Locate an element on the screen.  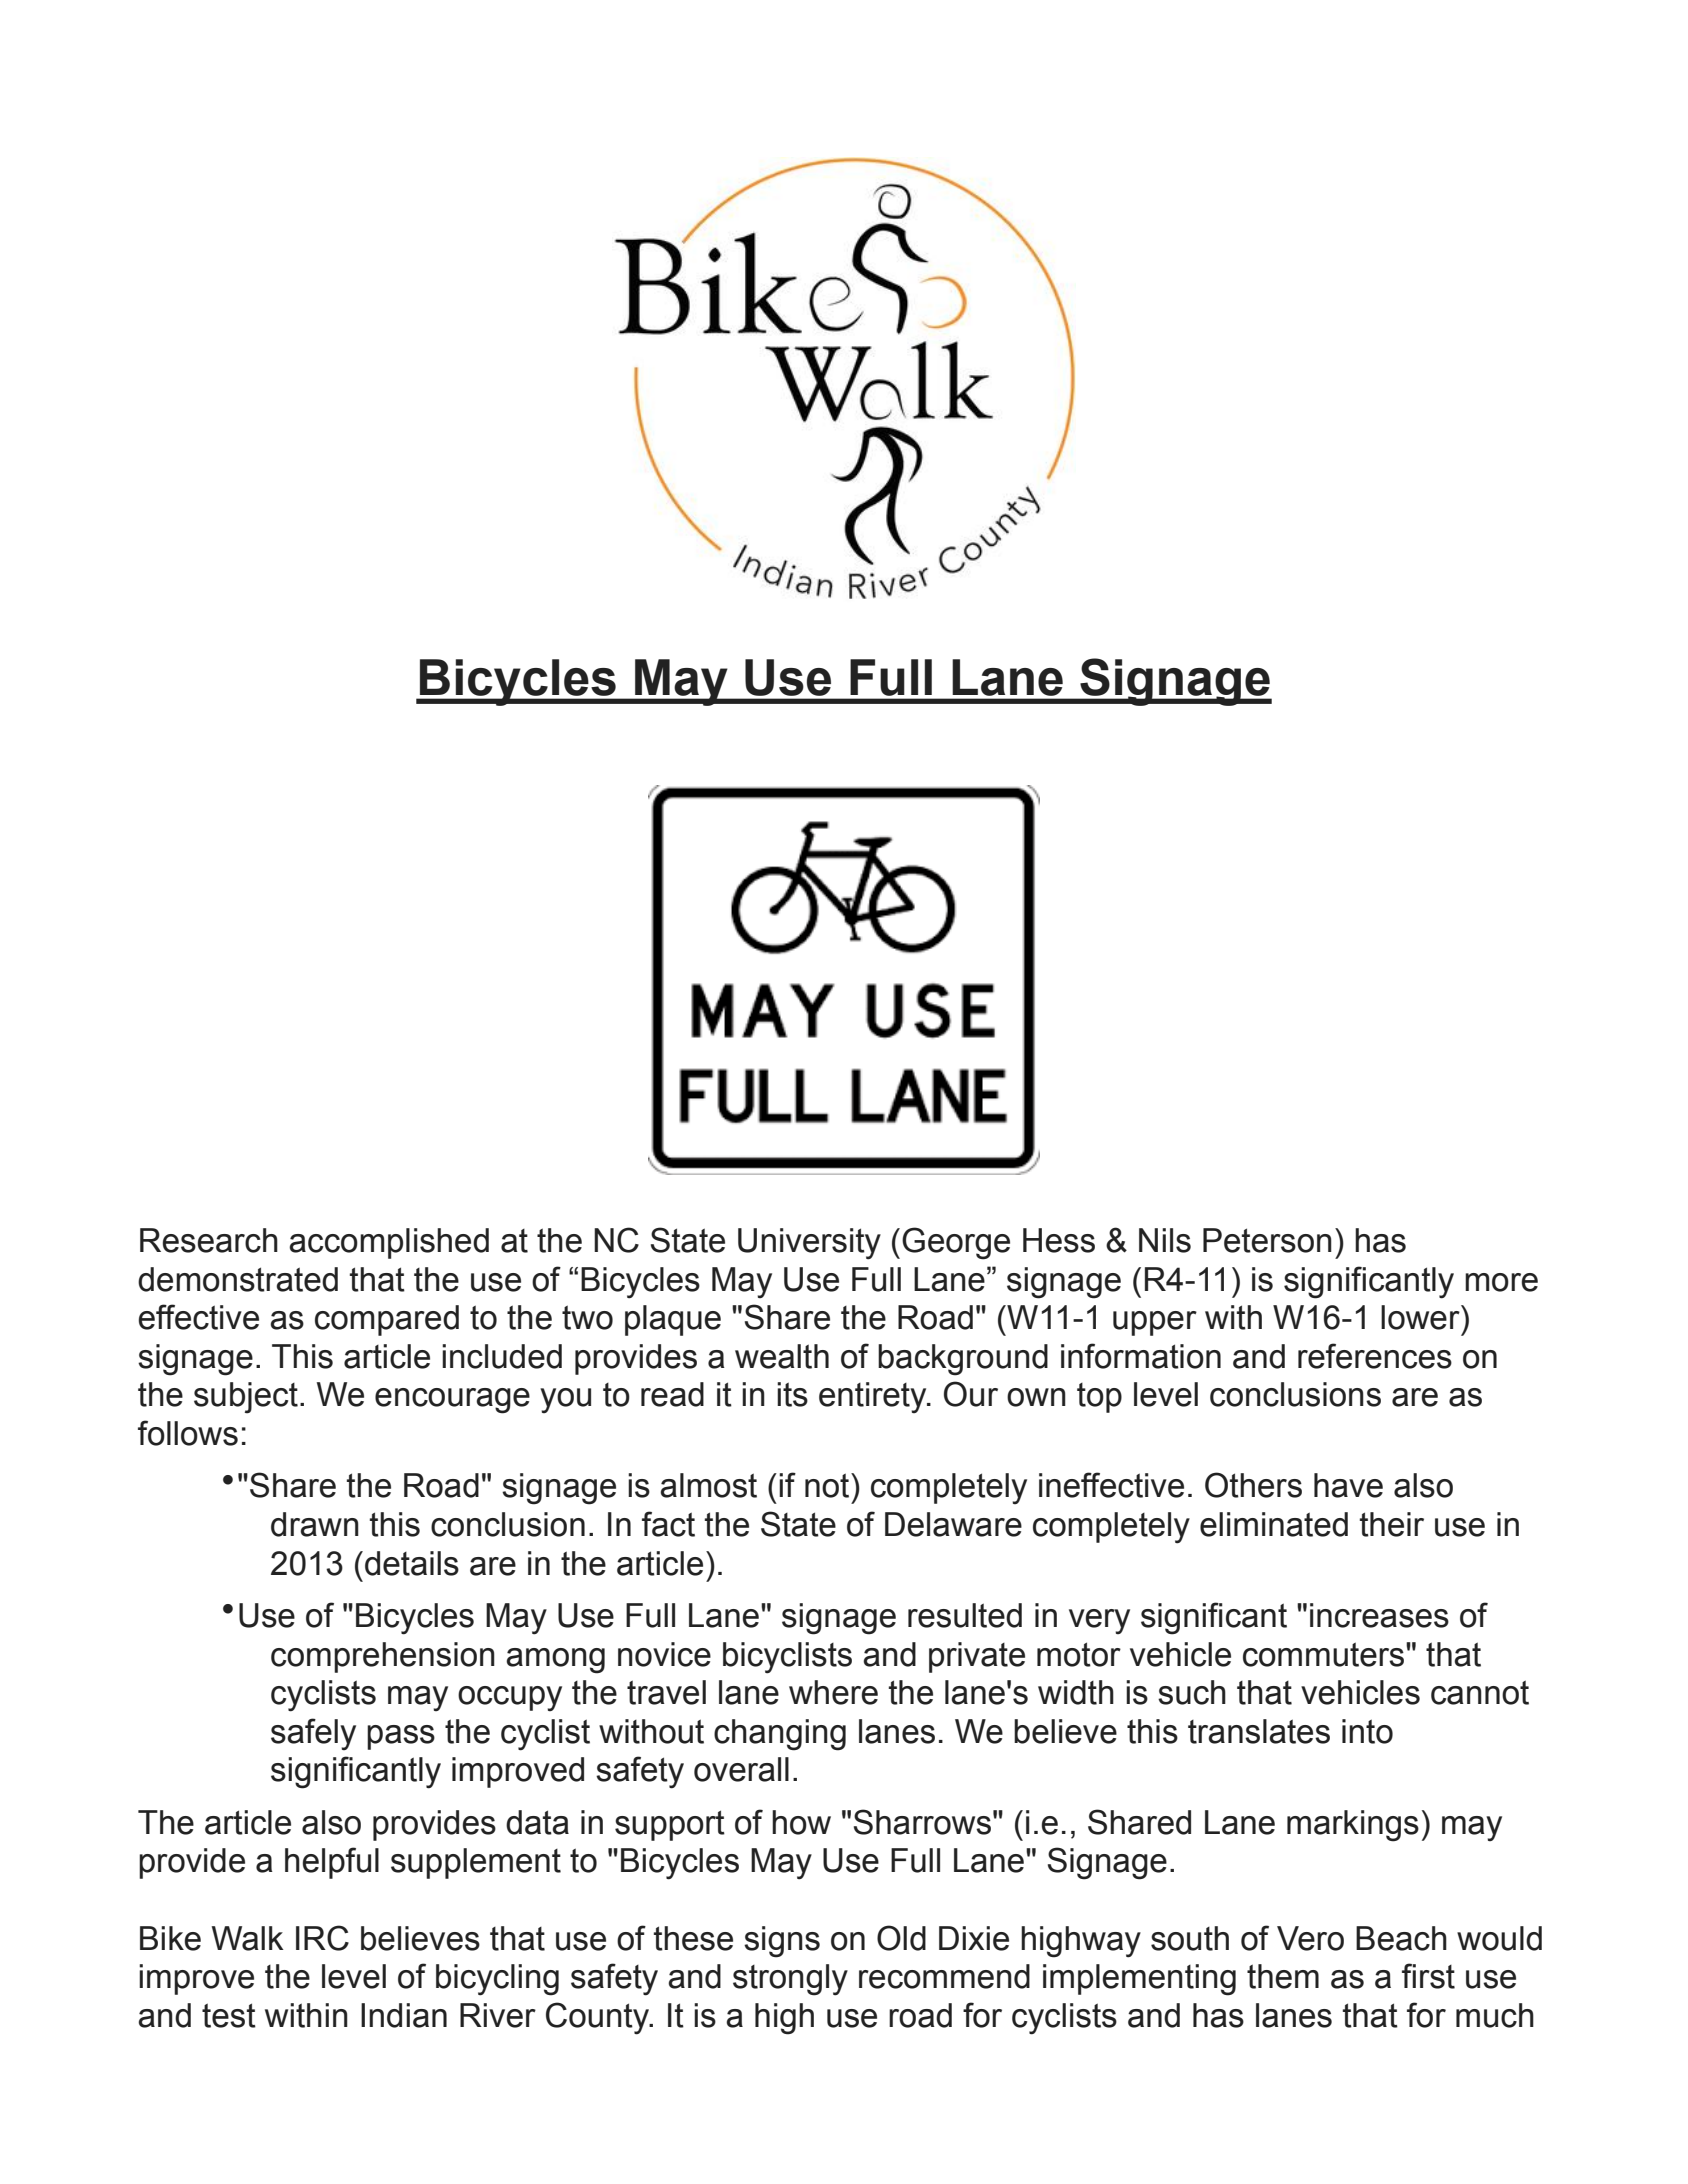
accomplished is located at coordinates (389, 1243).
